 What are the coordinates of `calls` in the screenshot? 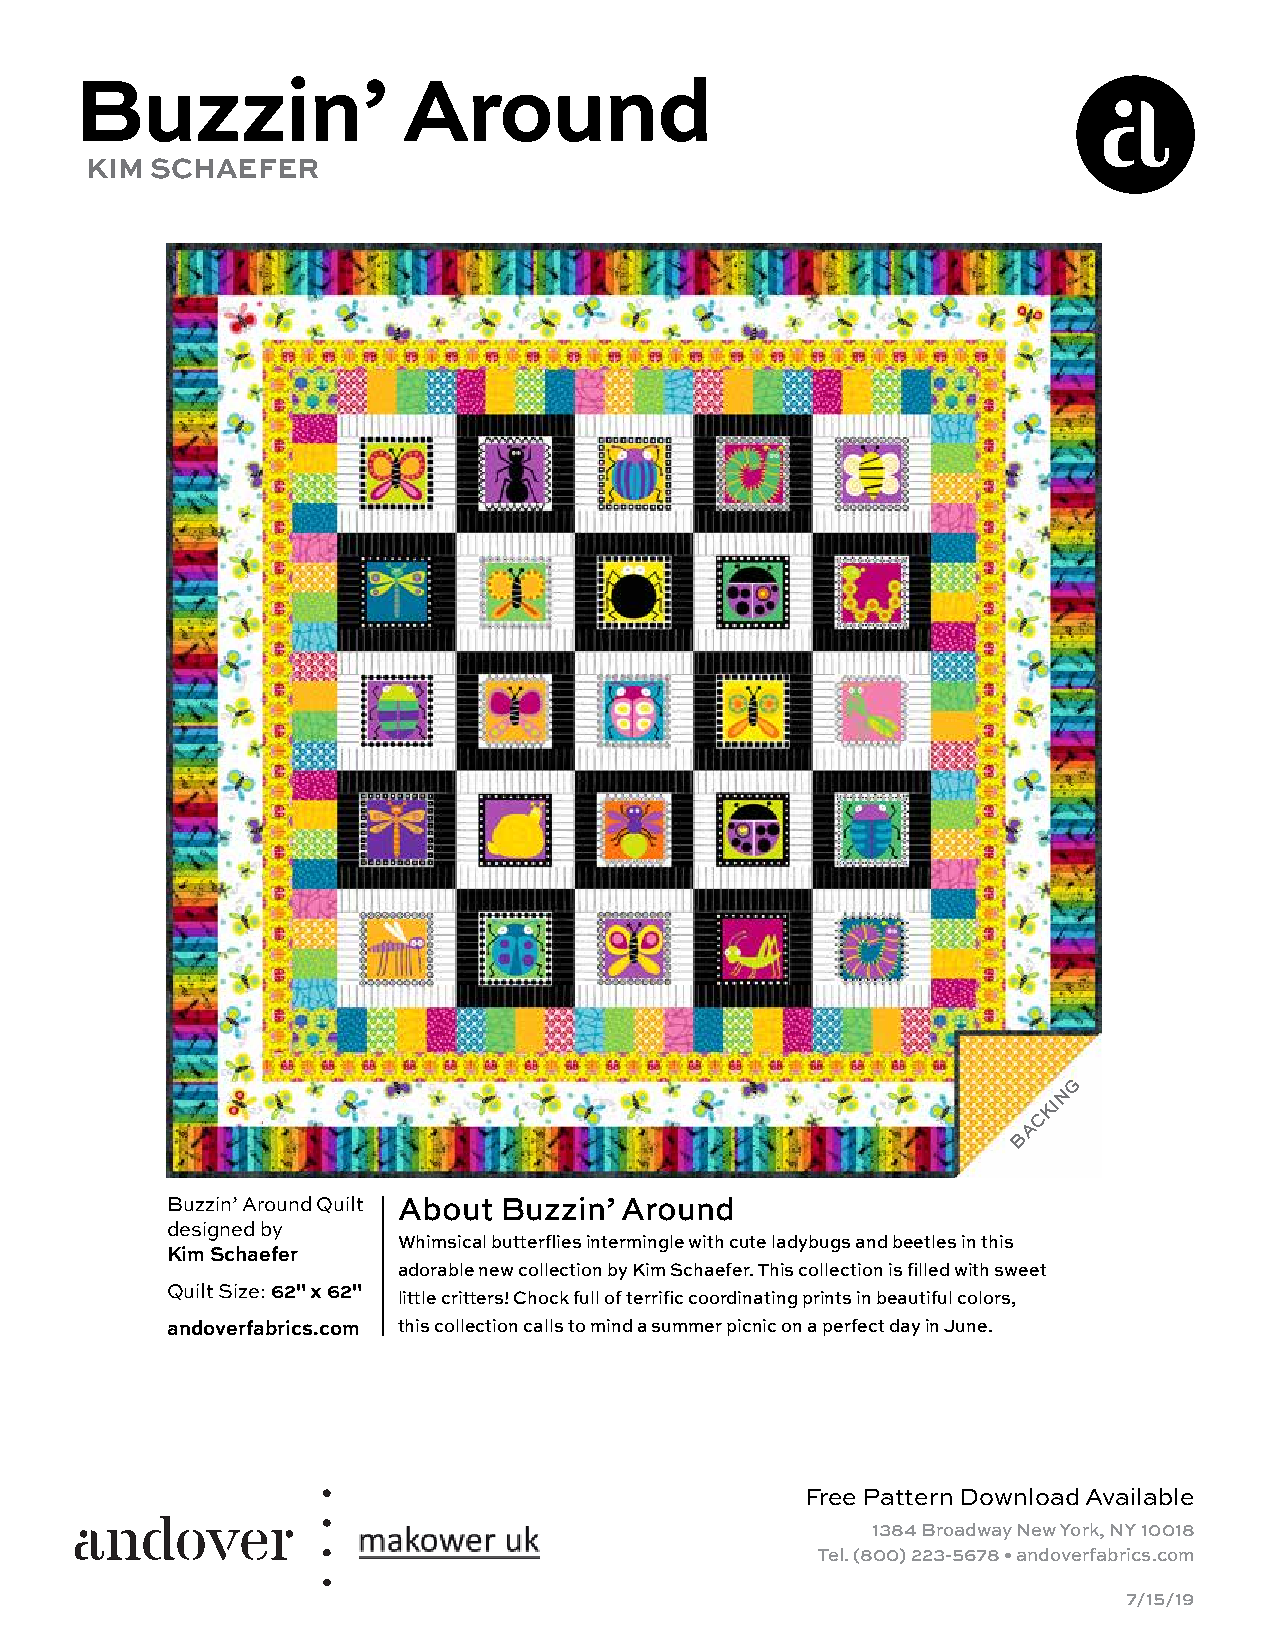 It's located at (543, 1325).
